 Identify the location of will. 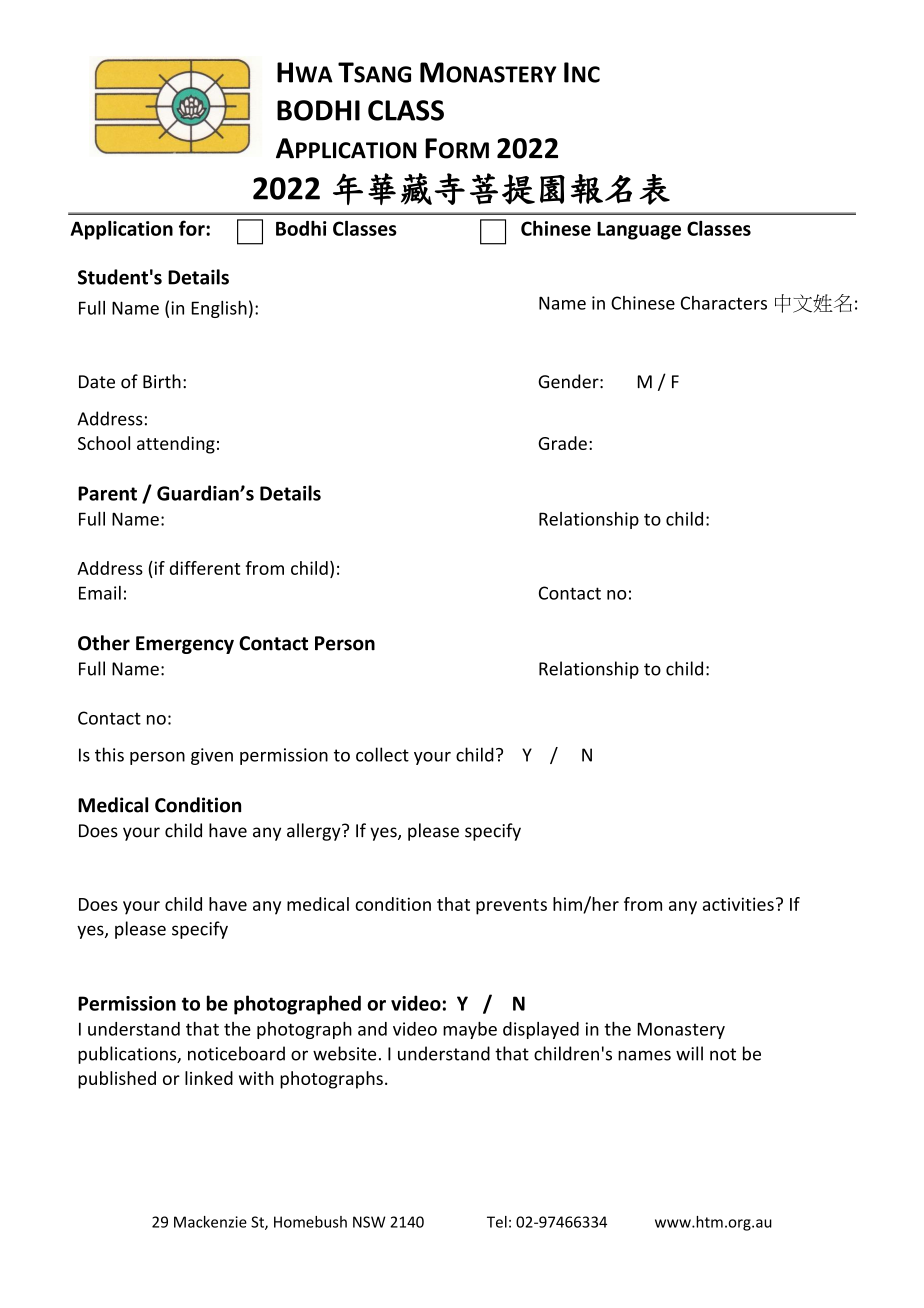
(689, 1053).
